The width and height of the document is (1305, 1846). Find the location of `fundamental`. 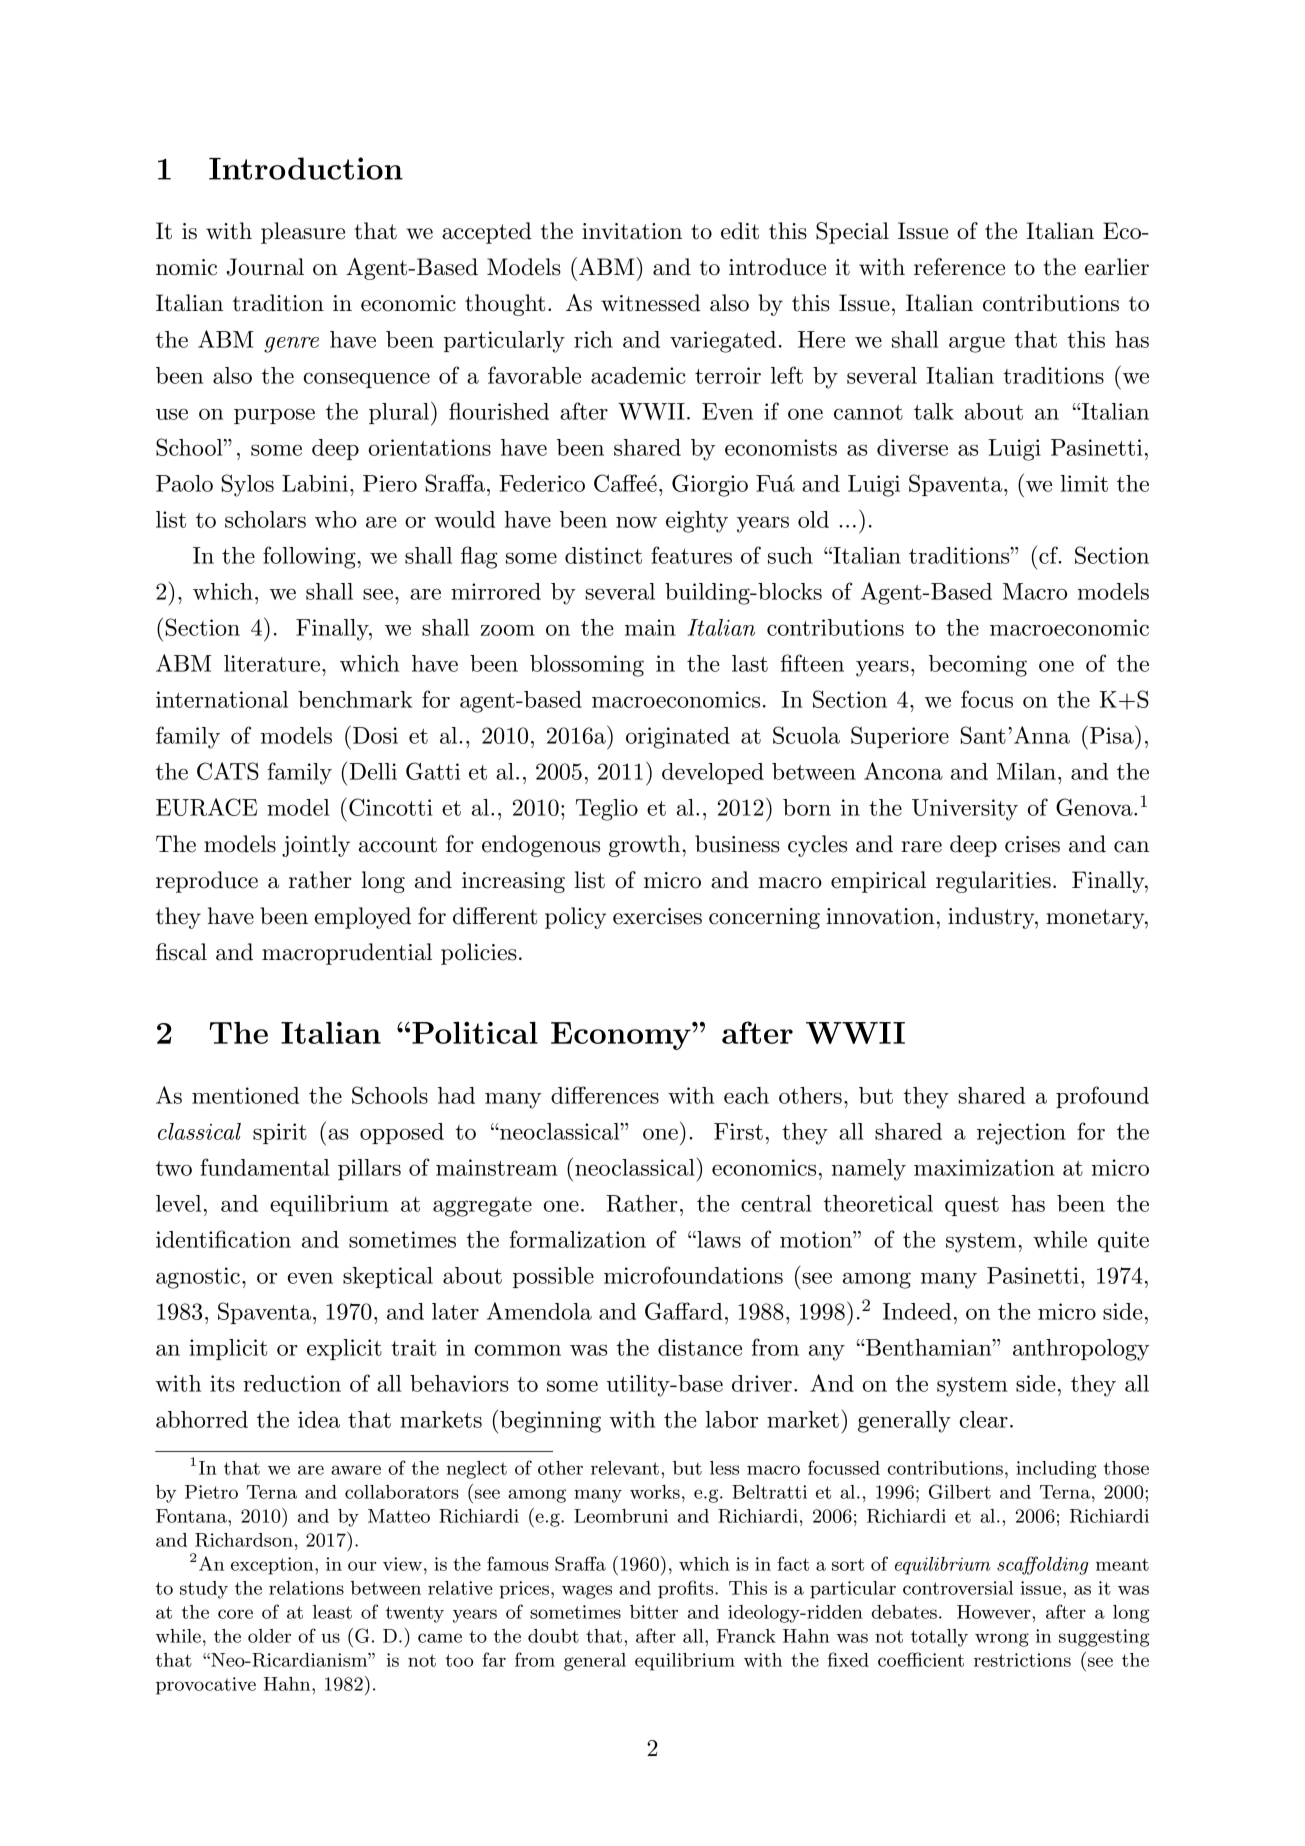

fundamental is located at coordinates (265, 1167).
